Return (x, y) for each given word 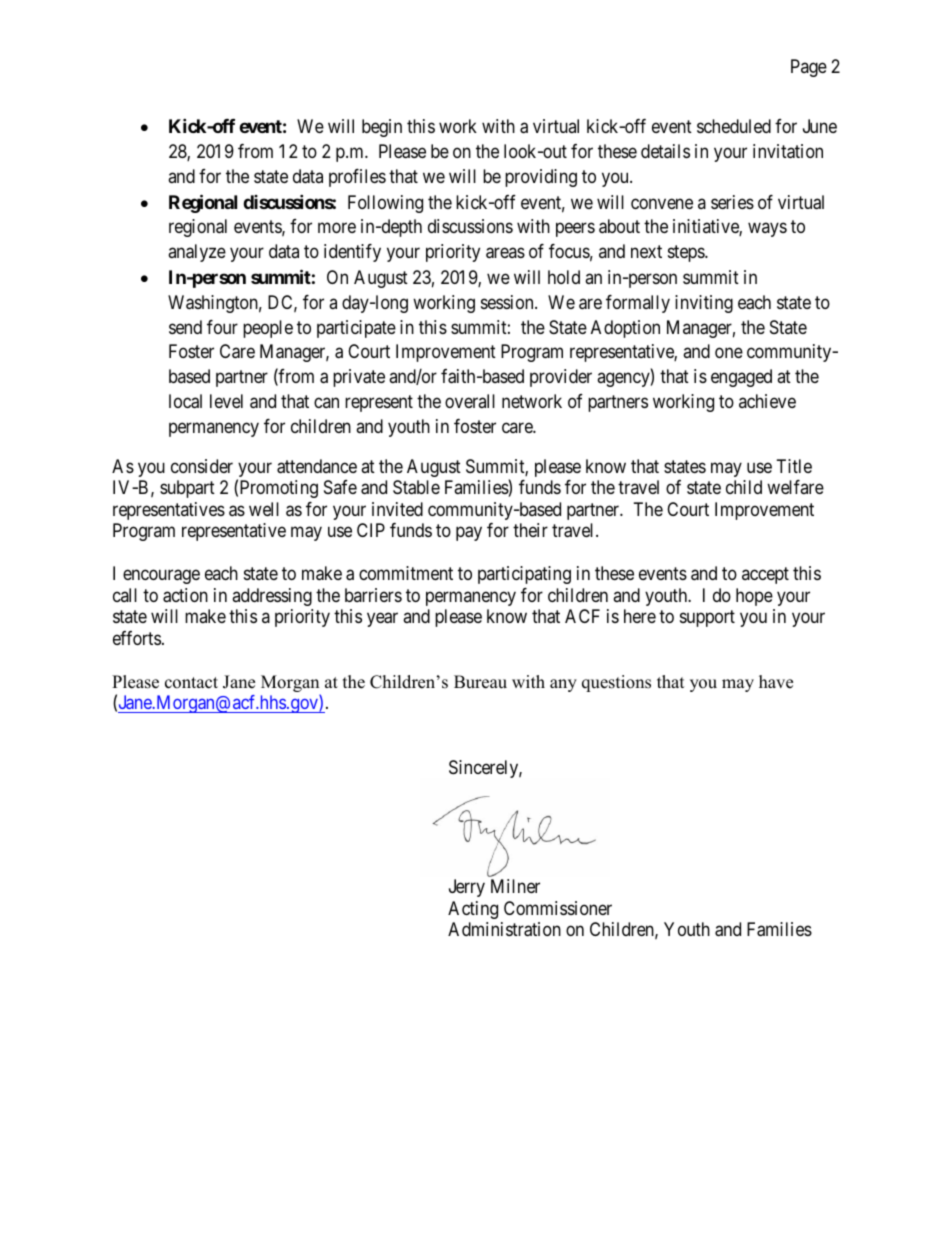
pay (469, 534)
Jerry (467, 888)
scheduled (734, 126)
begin (382, 128)
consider (202, 466)
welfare (795, 487)
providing (541, 178)
